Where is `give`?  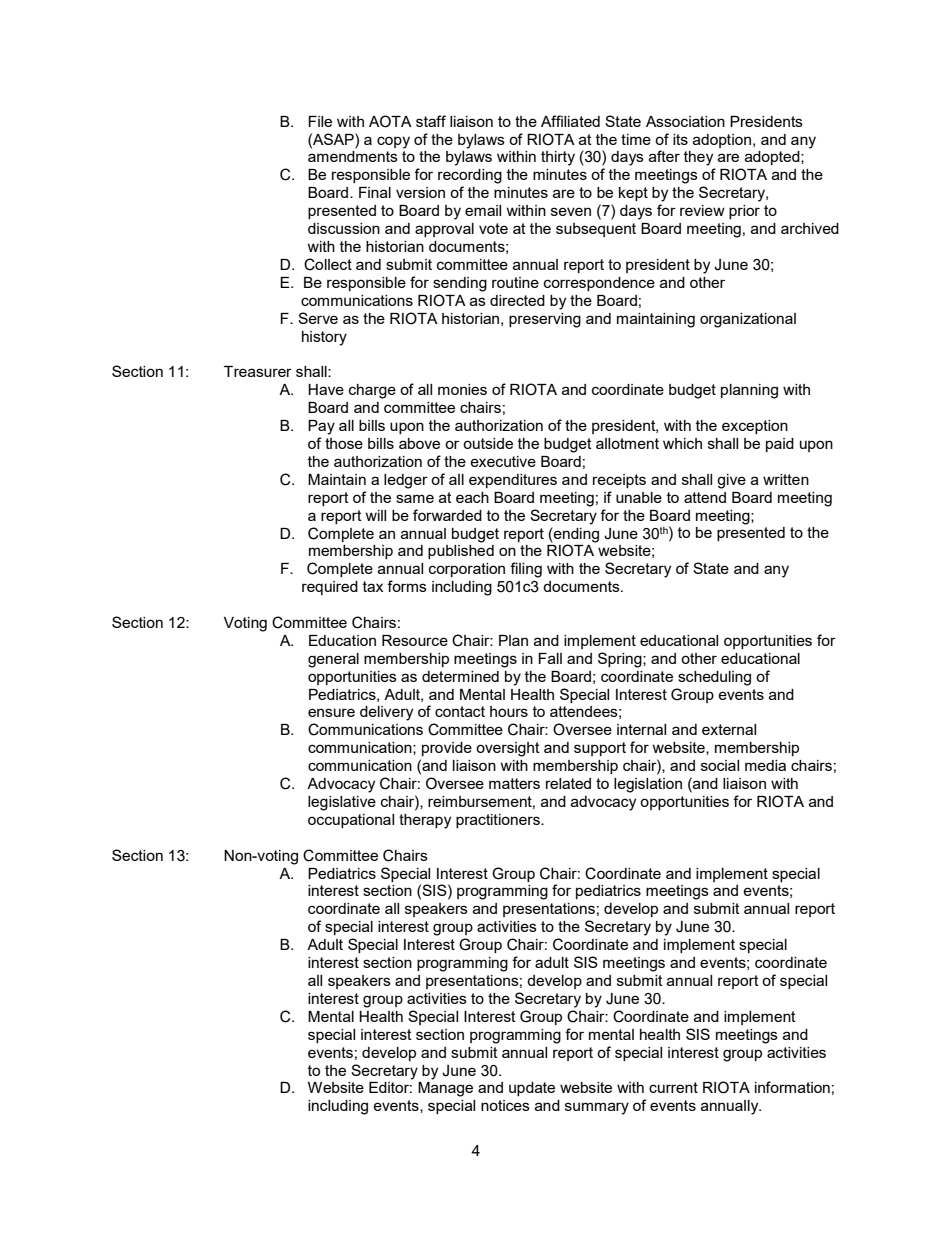 give is located at coordinates (731, 481).
